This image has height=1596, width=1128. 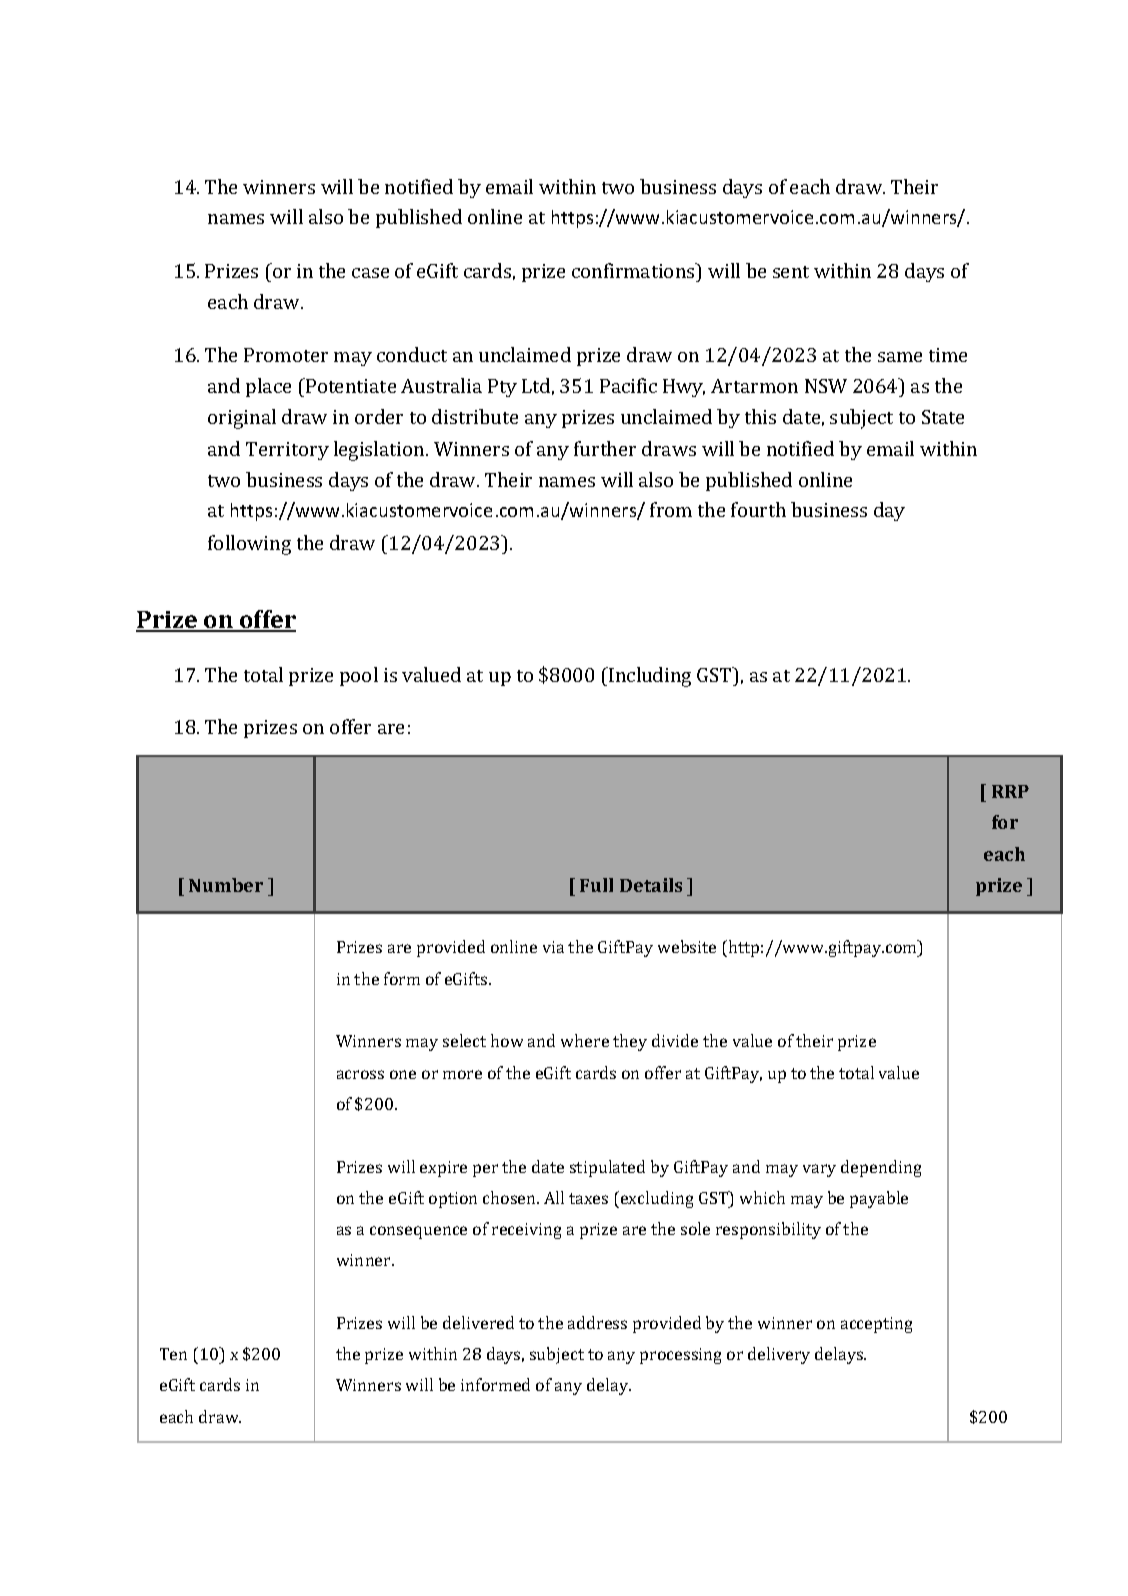 What do you see at coordinates (370, 273) in the image?
I see `case` at bounding box center [370, 273].
